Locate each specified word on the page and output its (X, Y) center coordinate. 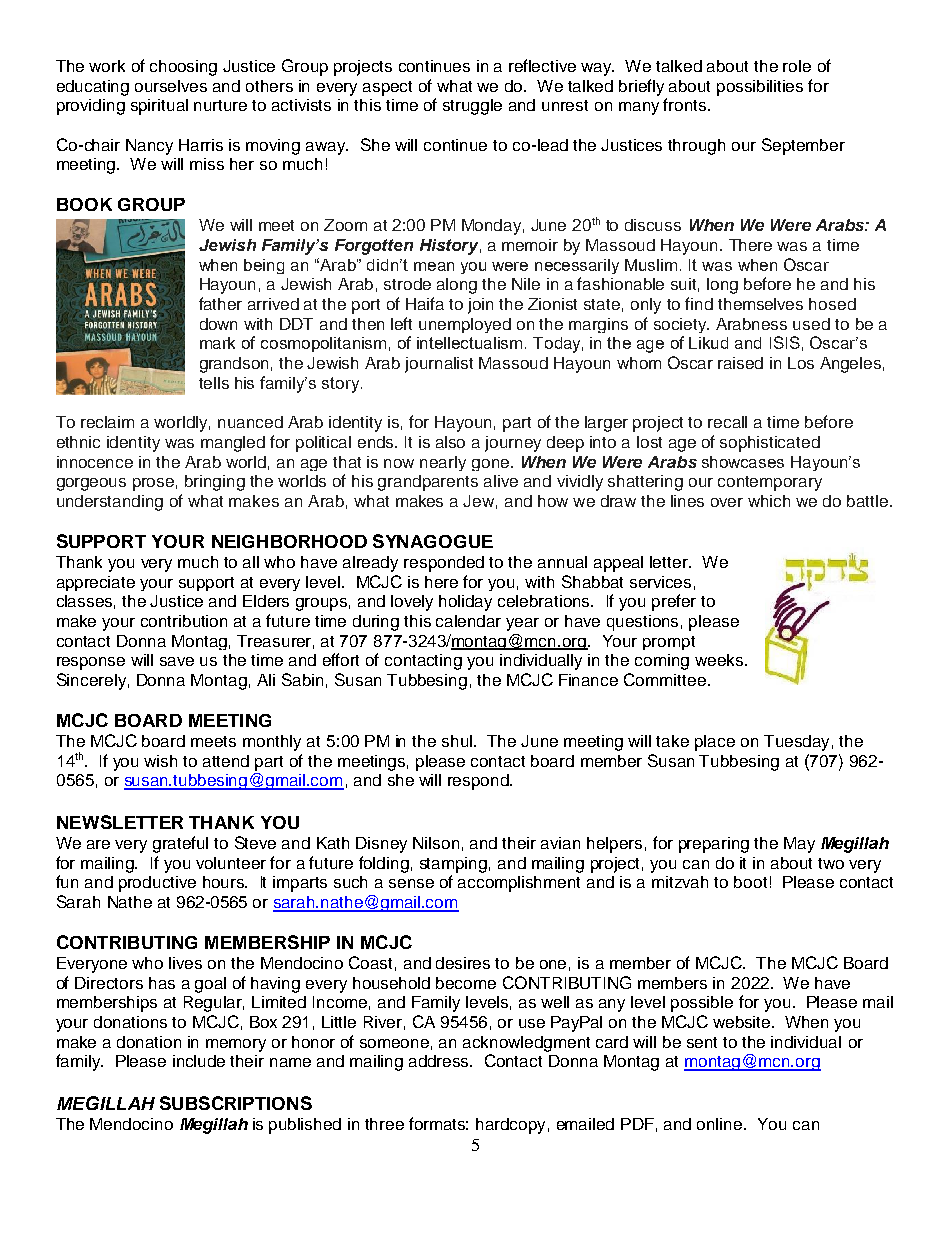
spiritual (159, 107)
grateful (180, 844)
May (799, 845)
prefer (674, 602)
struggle (472, 107)
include (199, 1061)
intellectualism (471, 343)
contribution (184, 621)
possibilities (760, 88)
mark (217, 343)
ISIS (785, 342)
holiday (465, 603)
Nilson (436, 843)
